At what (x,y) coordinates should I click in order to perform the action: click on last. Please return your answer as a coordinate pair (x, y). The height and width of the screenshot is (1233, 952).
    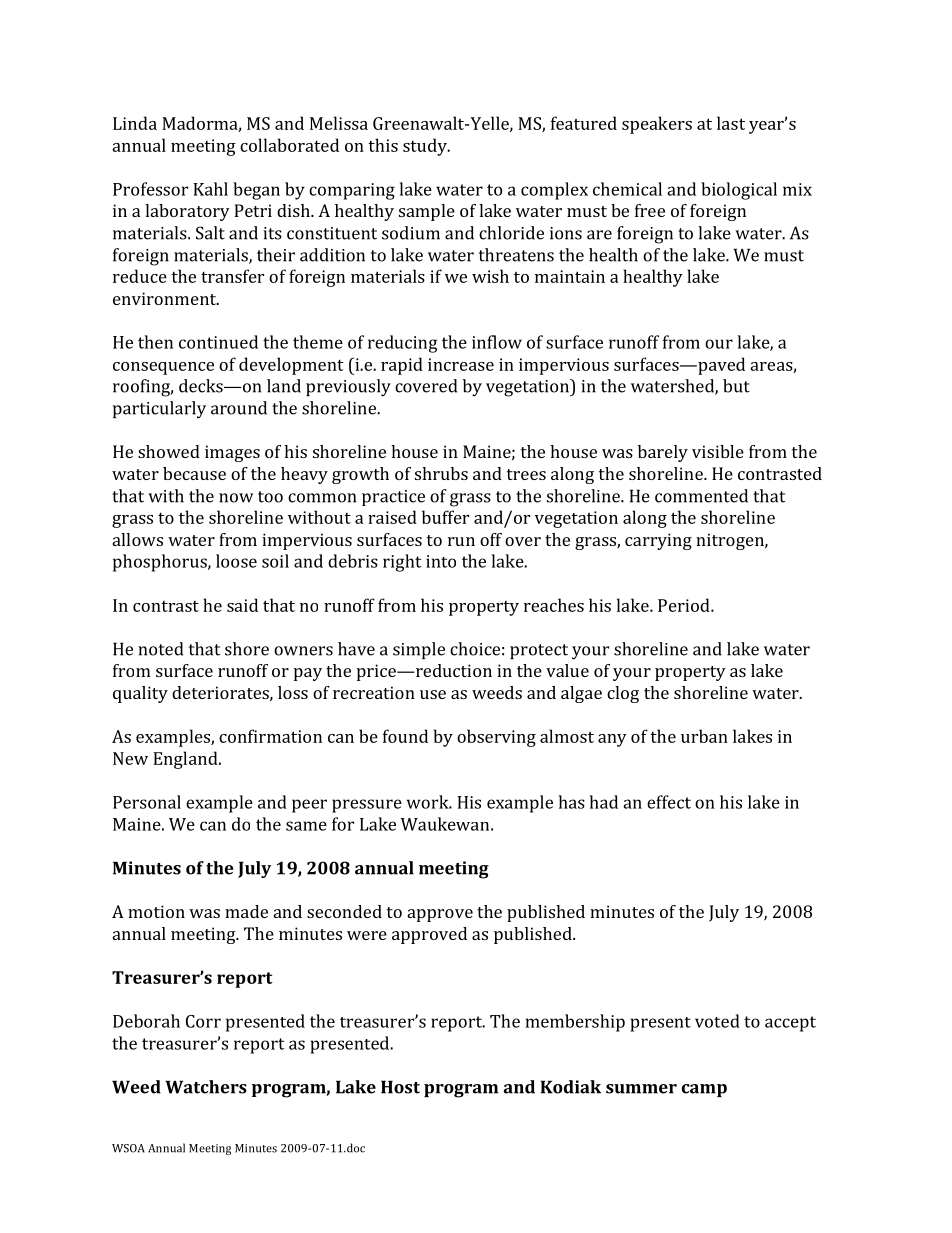
    Looking at the image, I should click on (731, 123).
